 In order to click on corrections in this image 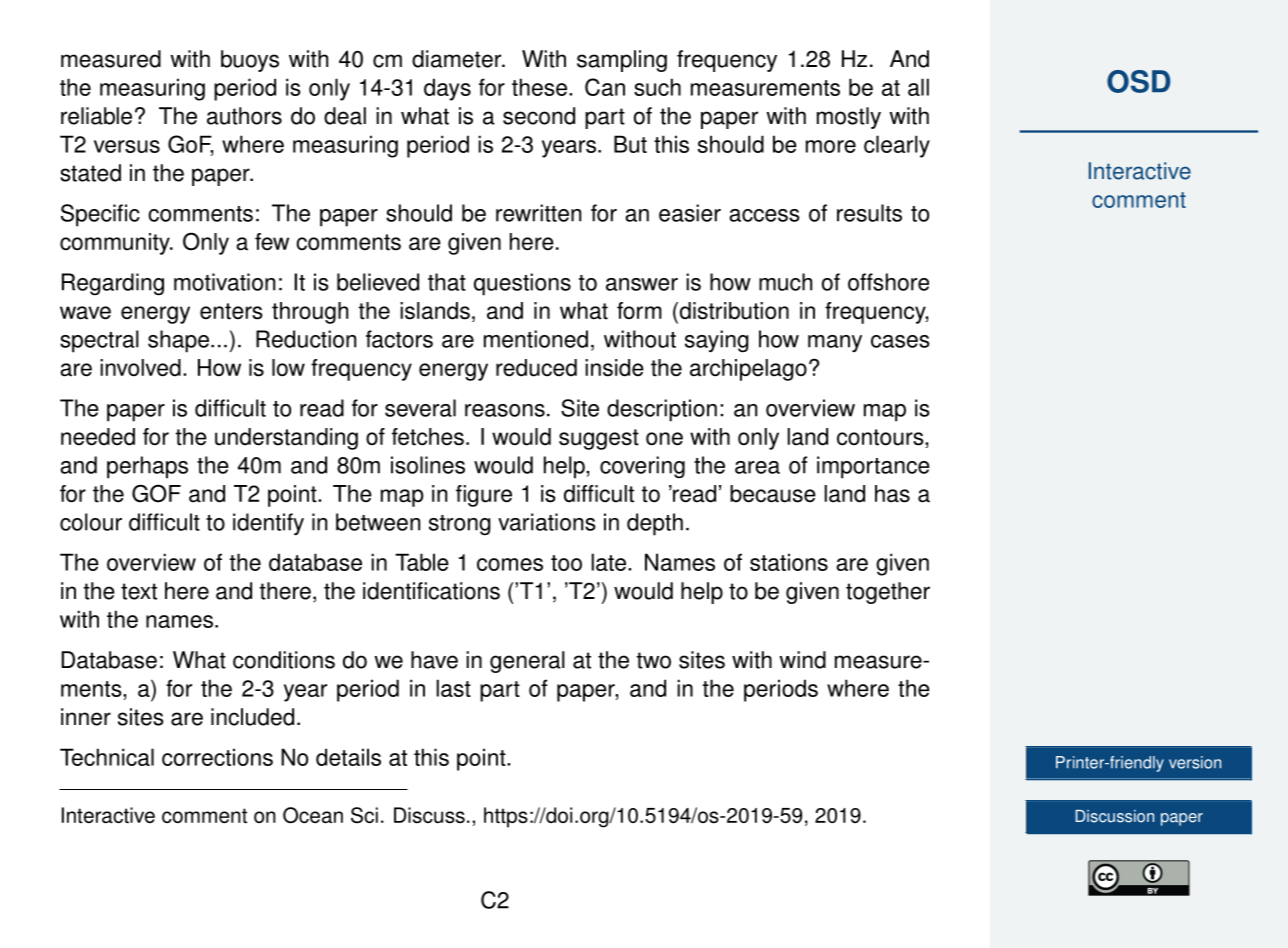, I will do `click(217, 757)`.
